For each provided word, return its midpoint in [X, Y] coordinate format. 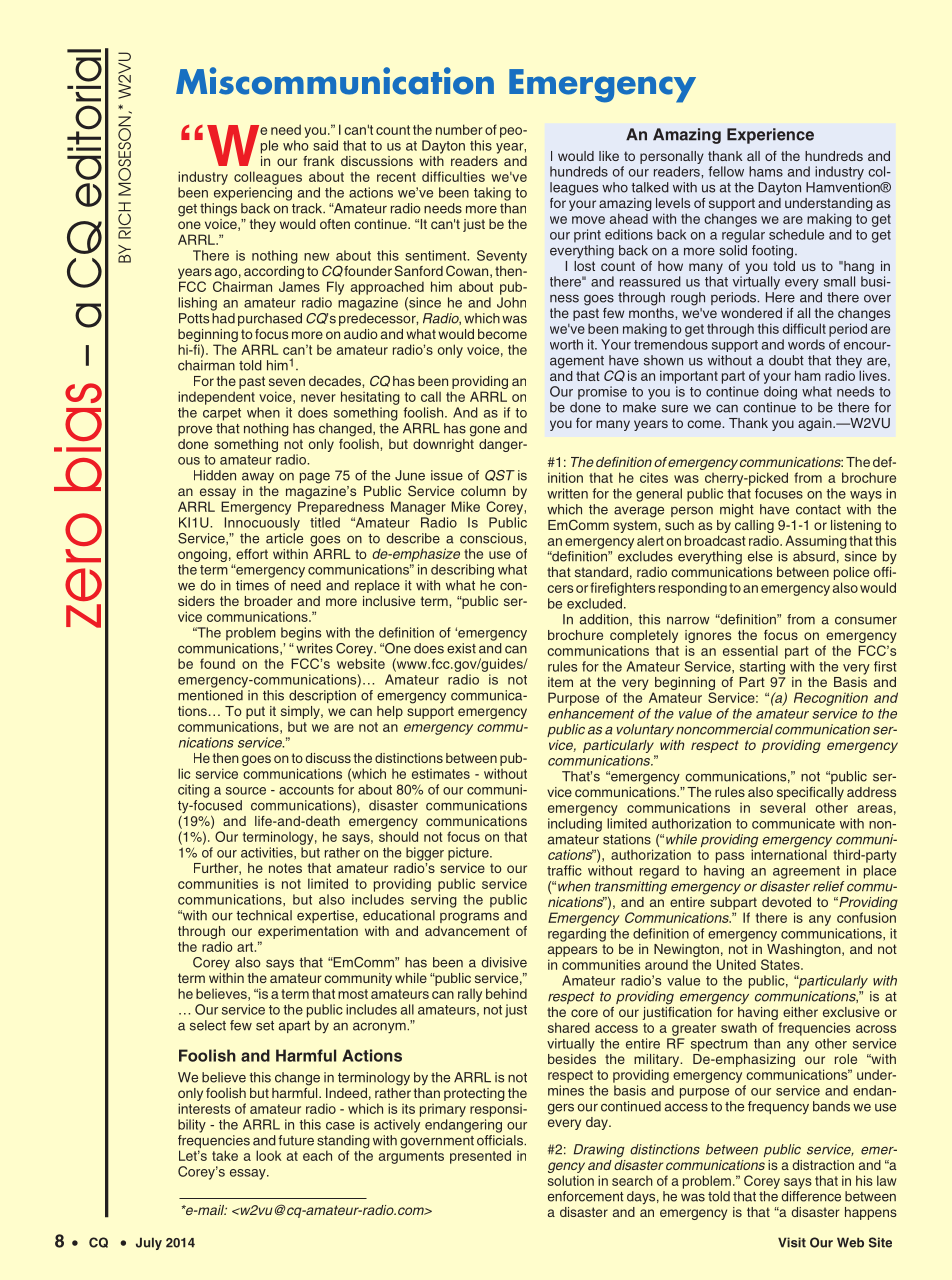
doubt [786, 360]
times [252, 585]
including [575, 825]
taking [492, 194]
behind [506, 993]
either [800, 1012]
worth [566, 344]
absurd [814, 556]
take [225, 1155]
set [265, 1026]
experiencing [253, 194]
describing [462, 571]
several [782, 807]
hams [766, 171]
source [246, 791]
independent [216, 398]
